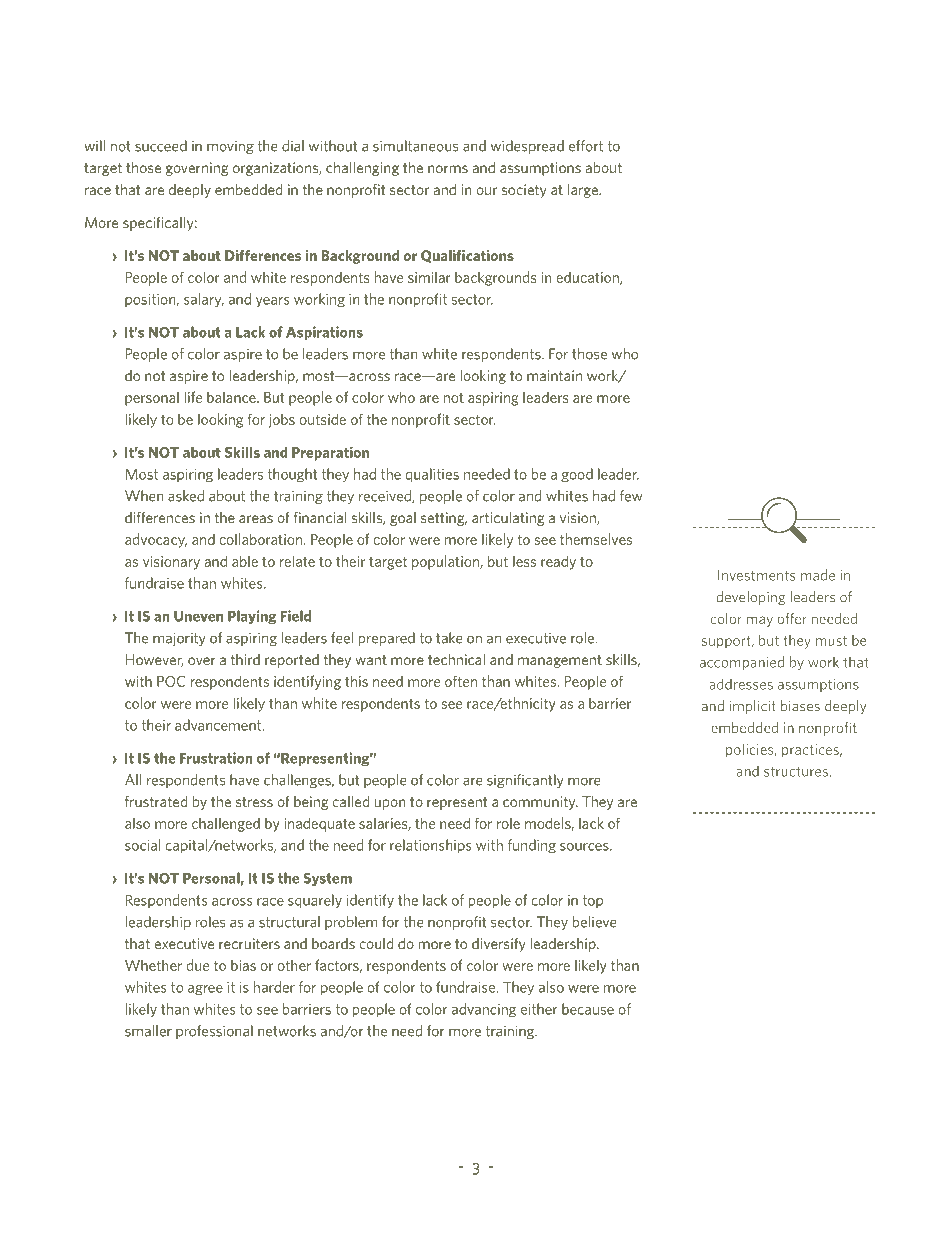 The height and width of the screenshot is (1233, 952). What do you see at coordinates (461, 681) in the screenshot?
I see `often` at bounding box center [461, 681].
